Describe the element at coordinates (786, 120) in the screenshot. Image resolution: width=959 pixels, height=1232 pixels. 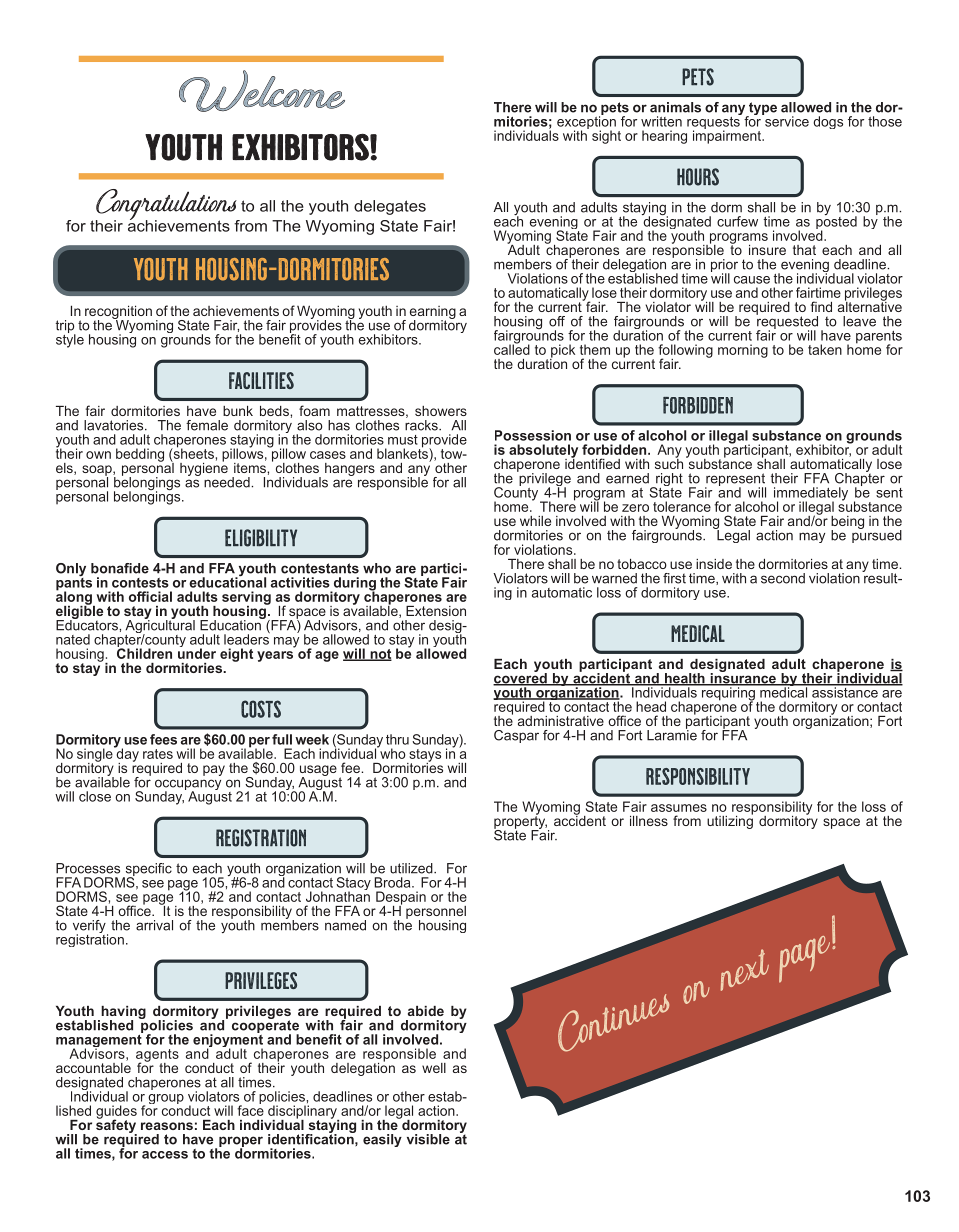
I see `service` at that location.
